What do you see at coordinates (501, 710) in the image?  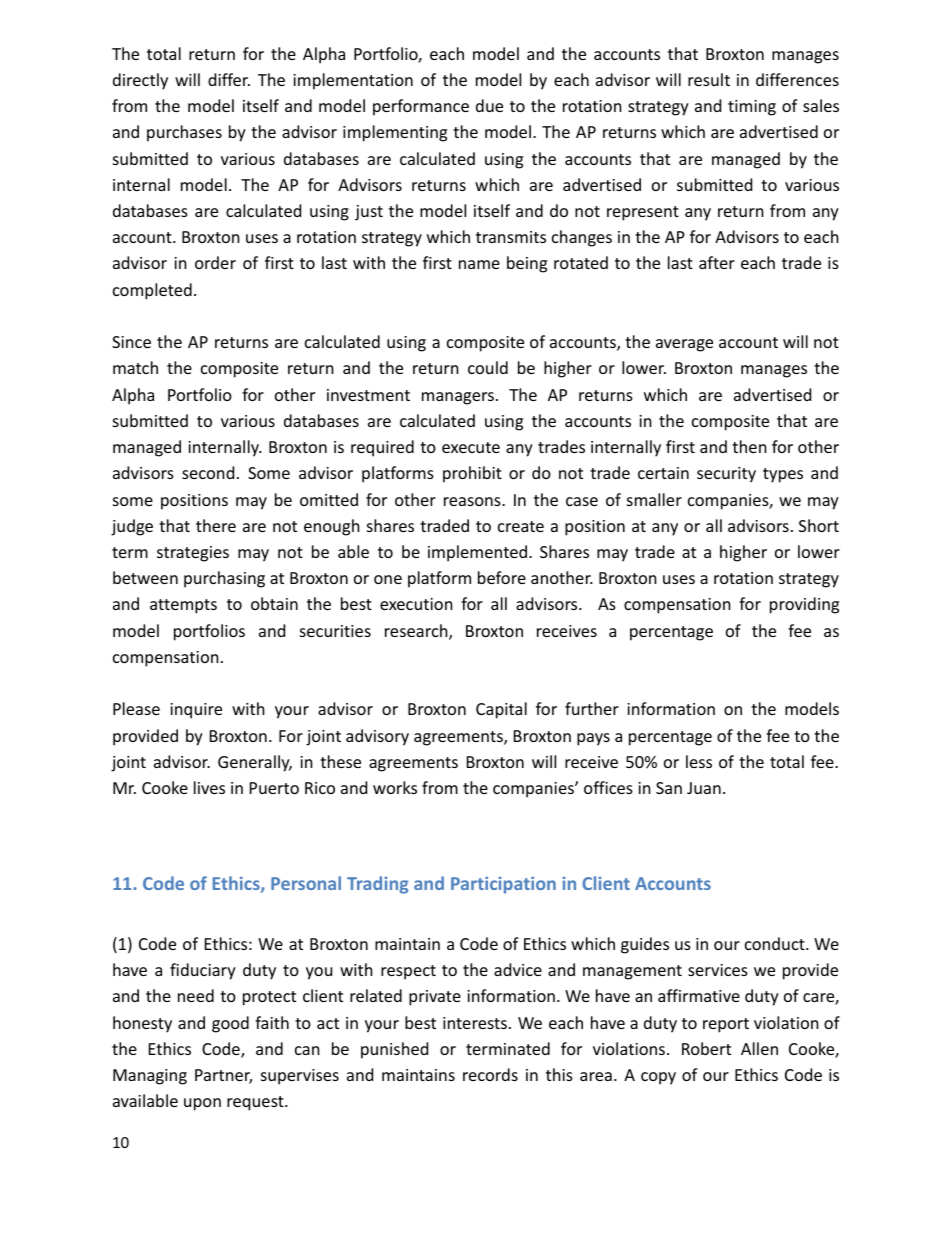 I see `Capital` at bounding box center [501, 710].
